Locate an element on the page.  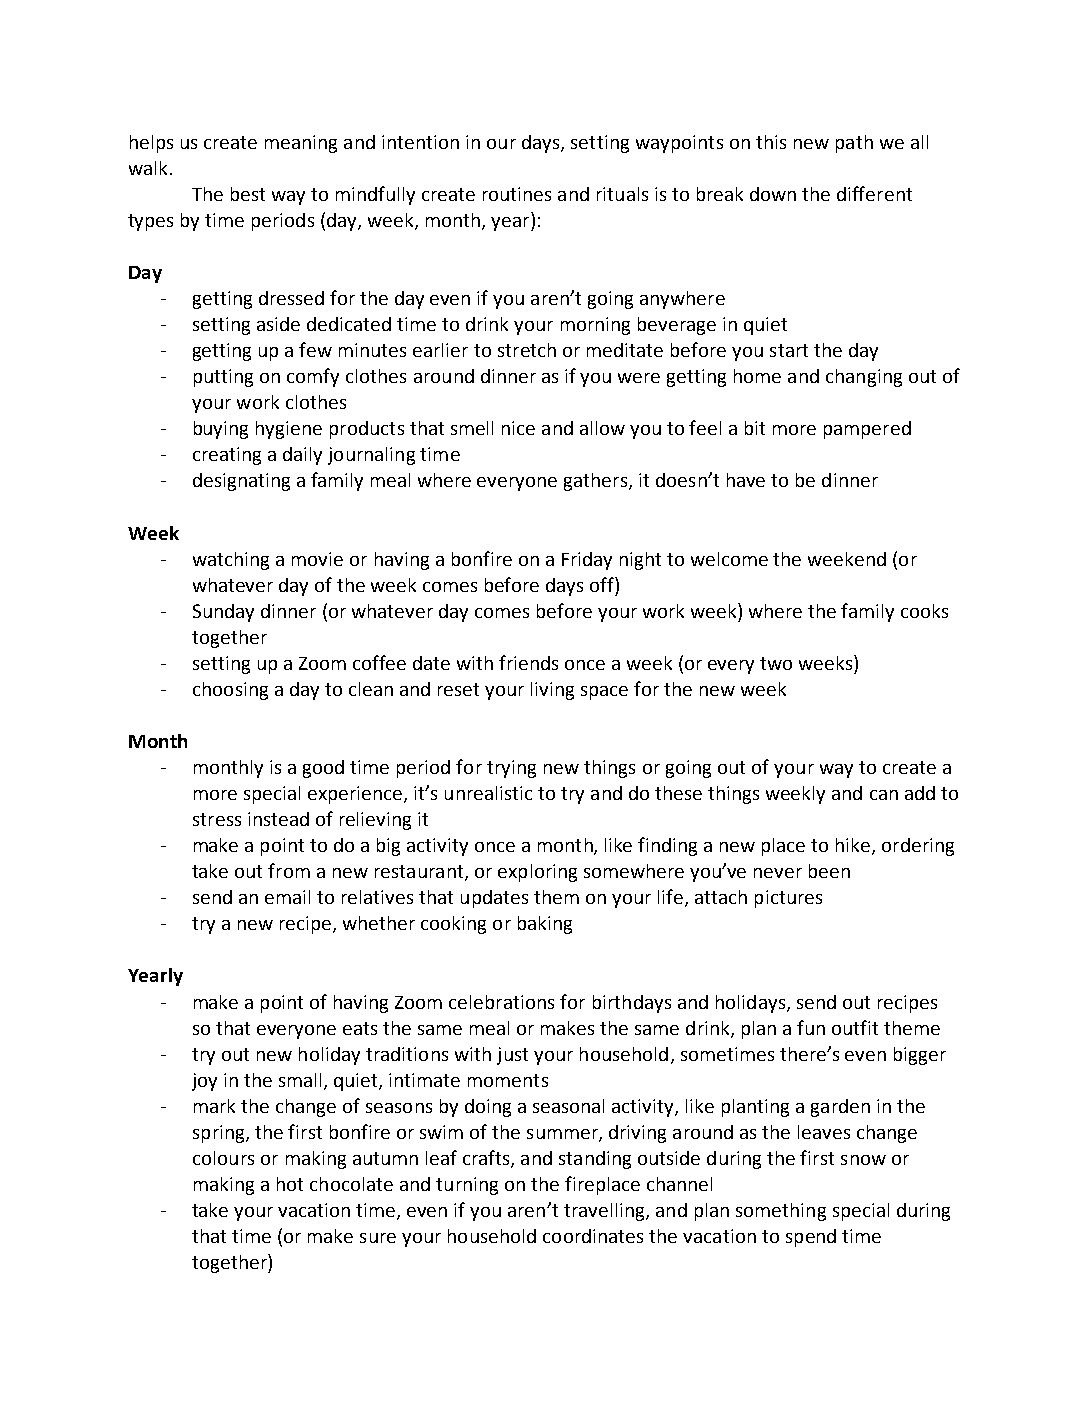
have is located at coordinates (746, 480).
